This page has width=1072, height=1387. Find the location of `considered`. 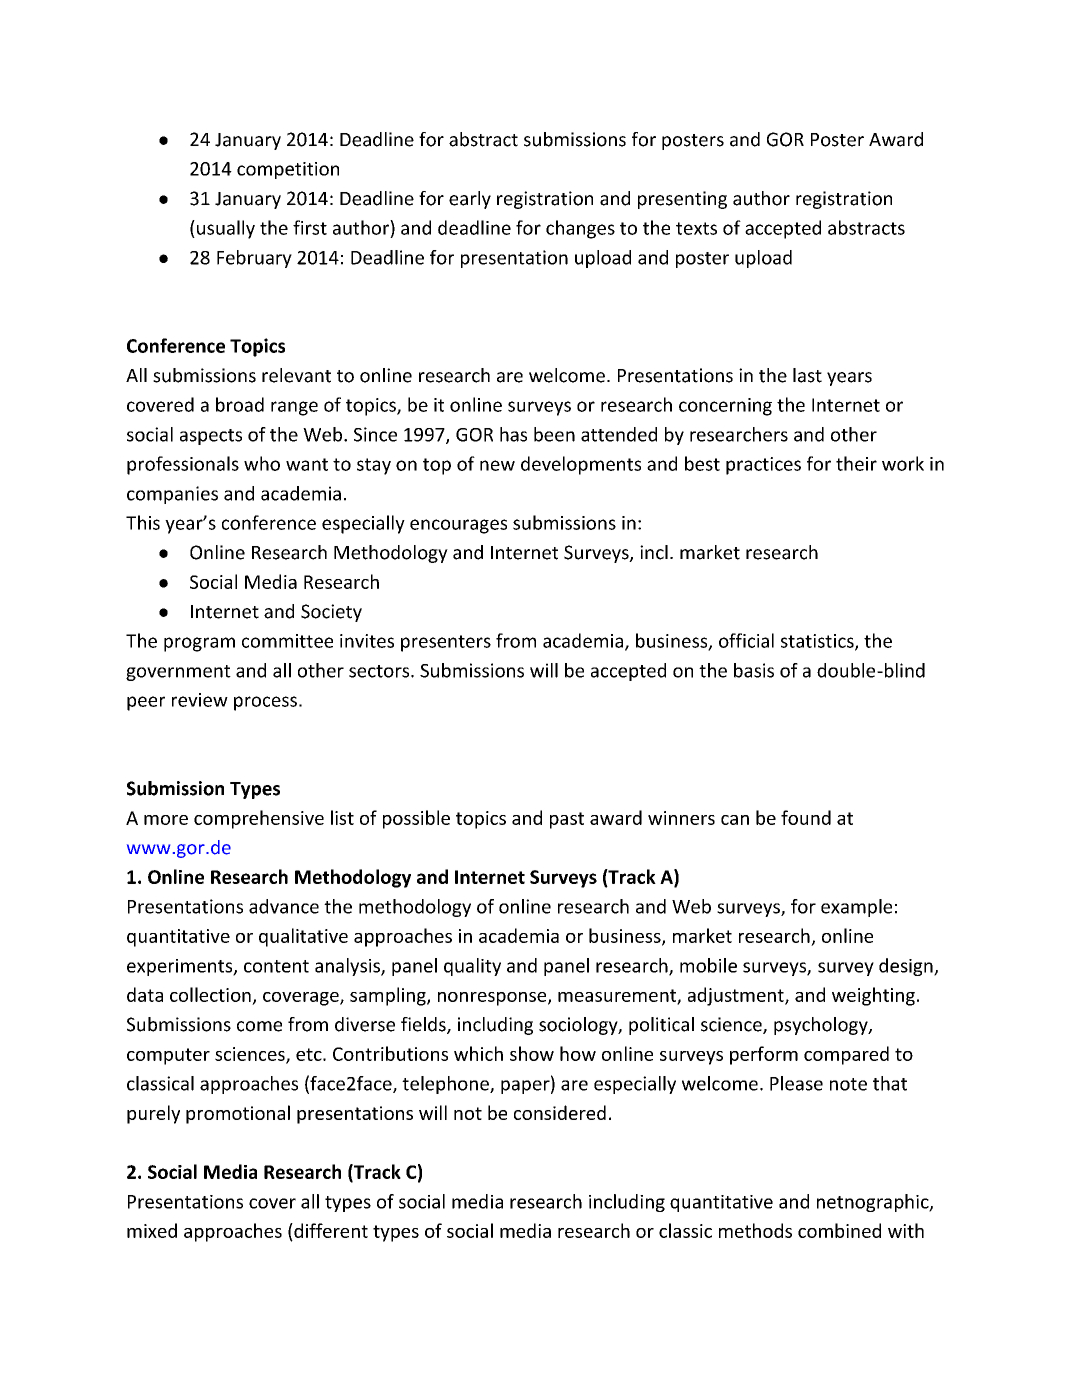

considered is located at coordinates (560, 1112).
